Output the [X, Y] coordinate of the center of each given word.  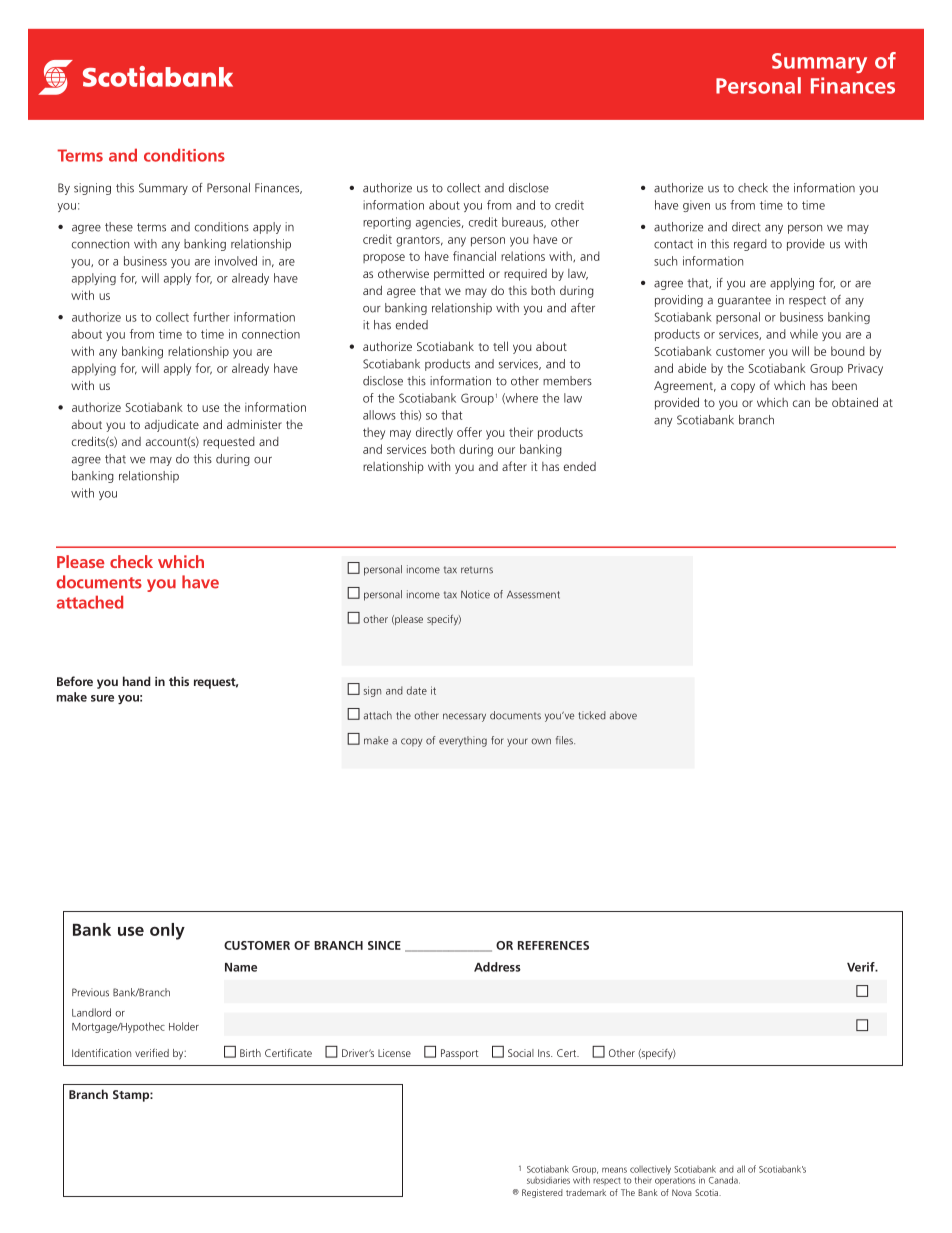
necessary [464, 717]
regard [750, 245]
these [119, 227]
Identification [101, 1052]
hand [137, 681]
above [623, 715]
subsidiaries [548, 1180]
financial [474, 256]
